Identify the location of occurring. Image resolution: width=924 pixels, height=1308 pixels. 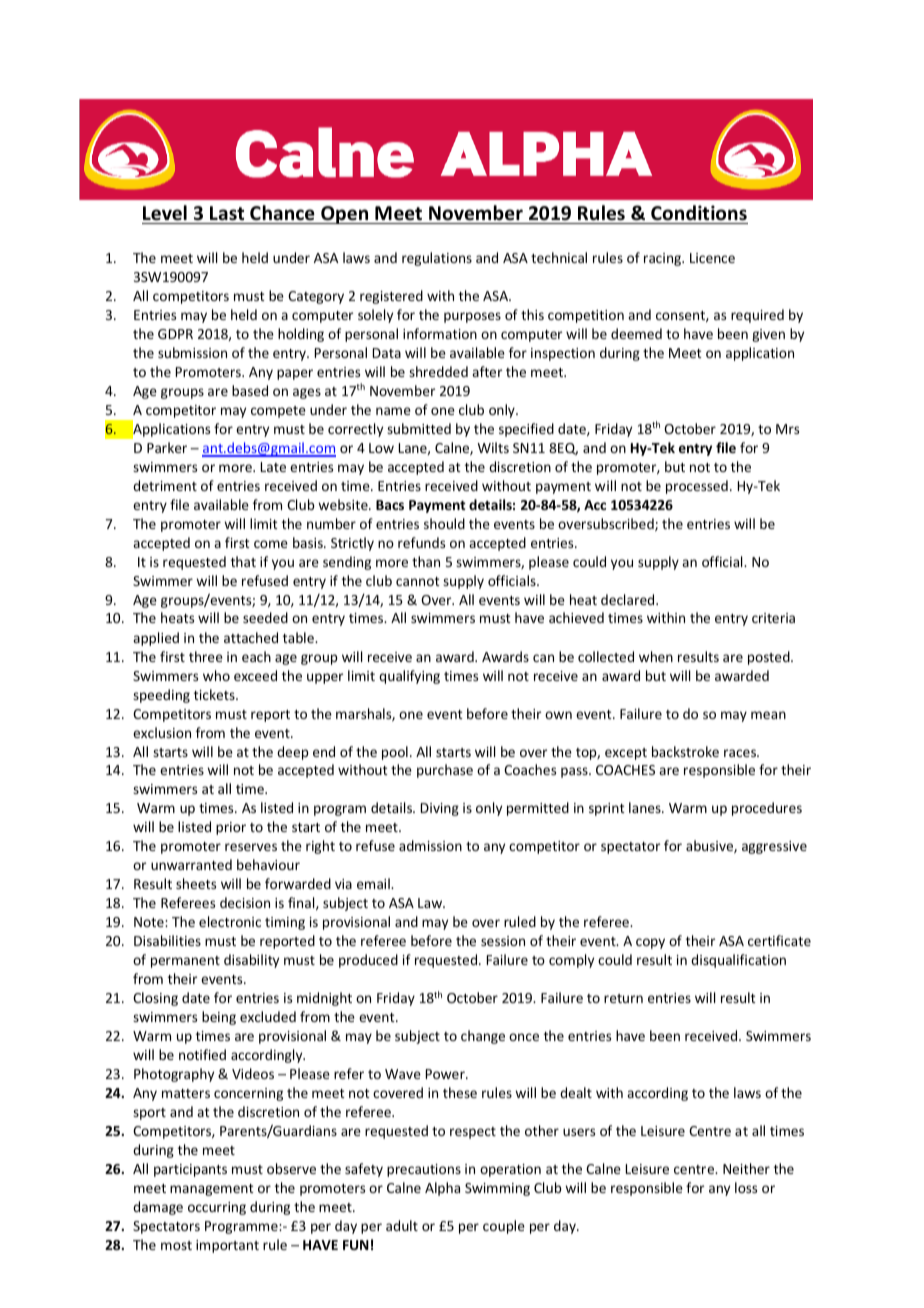
(217, 1208).
